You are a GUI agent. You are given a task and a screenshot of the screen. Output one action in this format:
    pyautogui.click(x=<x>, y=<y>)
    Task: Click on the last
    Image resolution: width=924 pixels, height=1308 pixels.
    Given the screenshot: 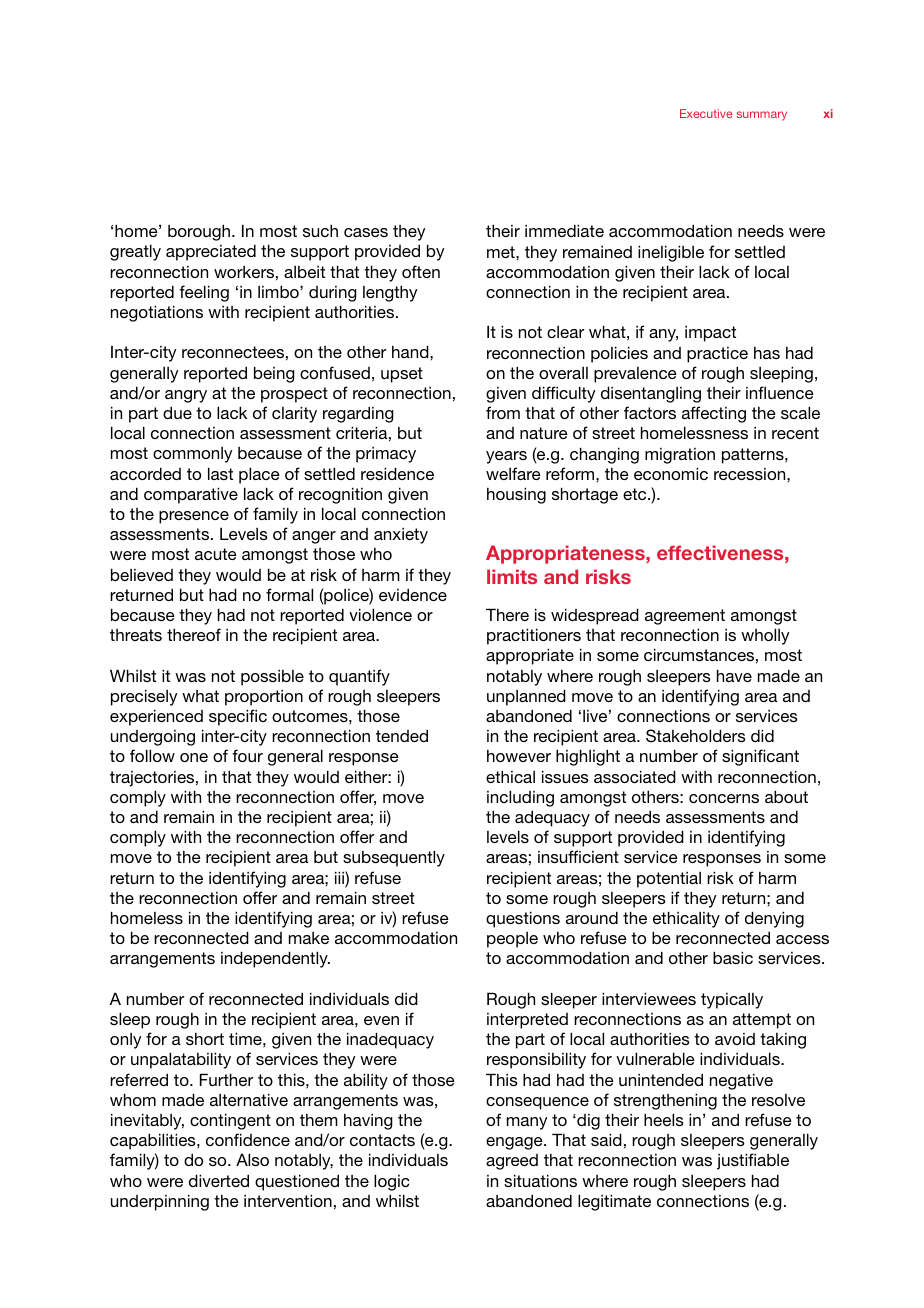 What is the action you would take?
    pyautogui.click(x=220, y=473)
